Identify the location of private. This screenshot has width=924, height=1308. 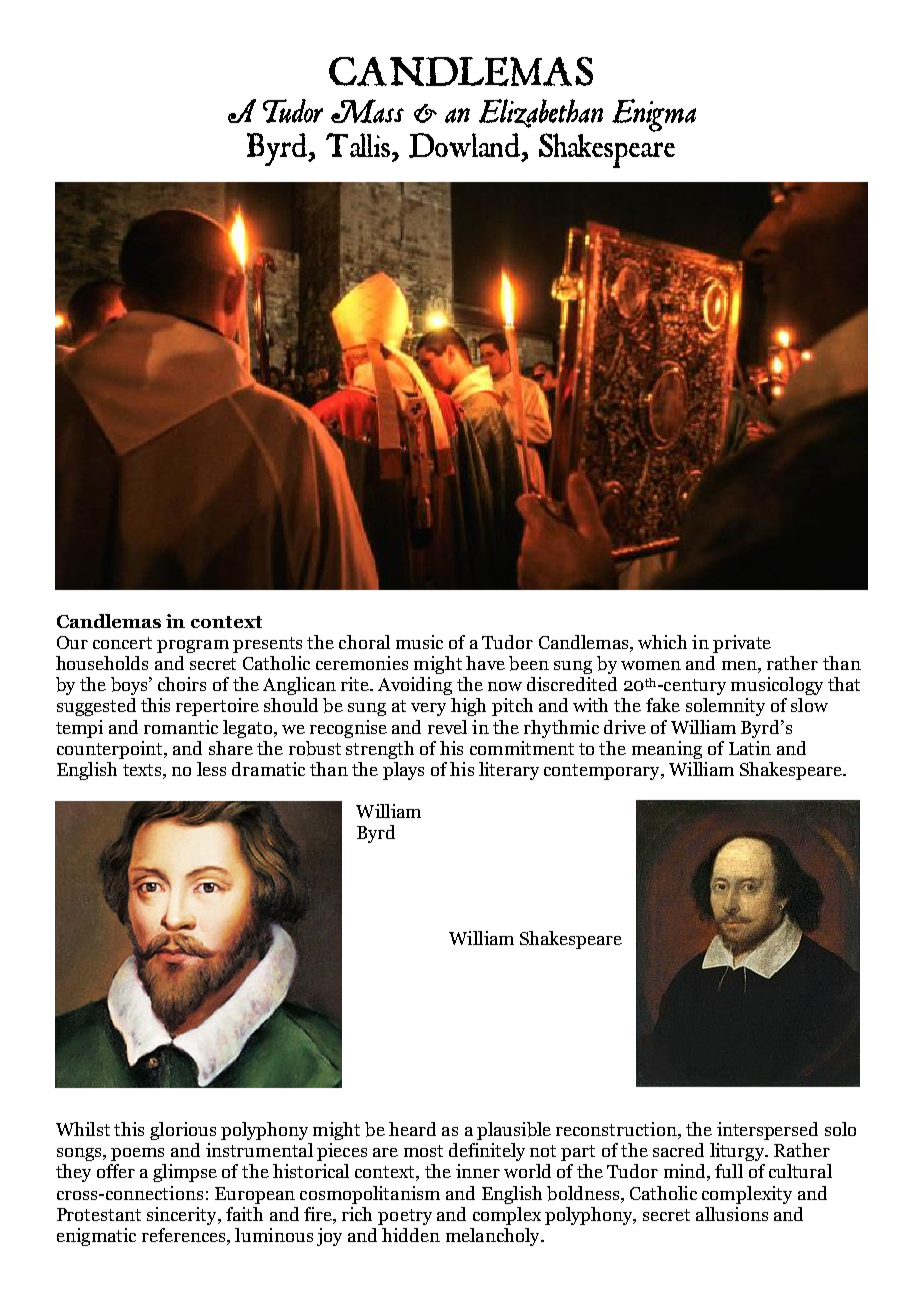
(742, 644).
